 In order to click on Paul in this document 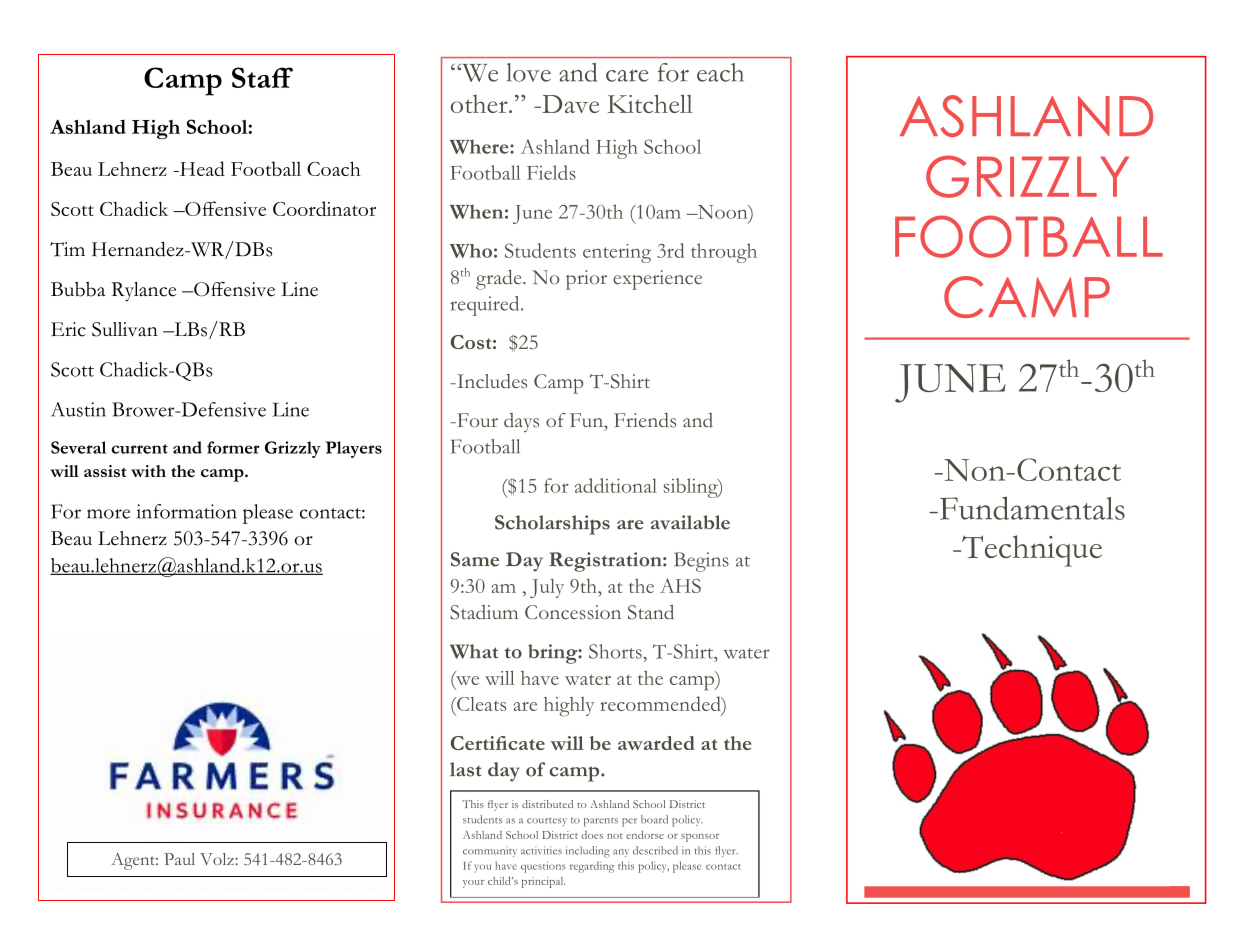, I will do `click(179, 859)`.
